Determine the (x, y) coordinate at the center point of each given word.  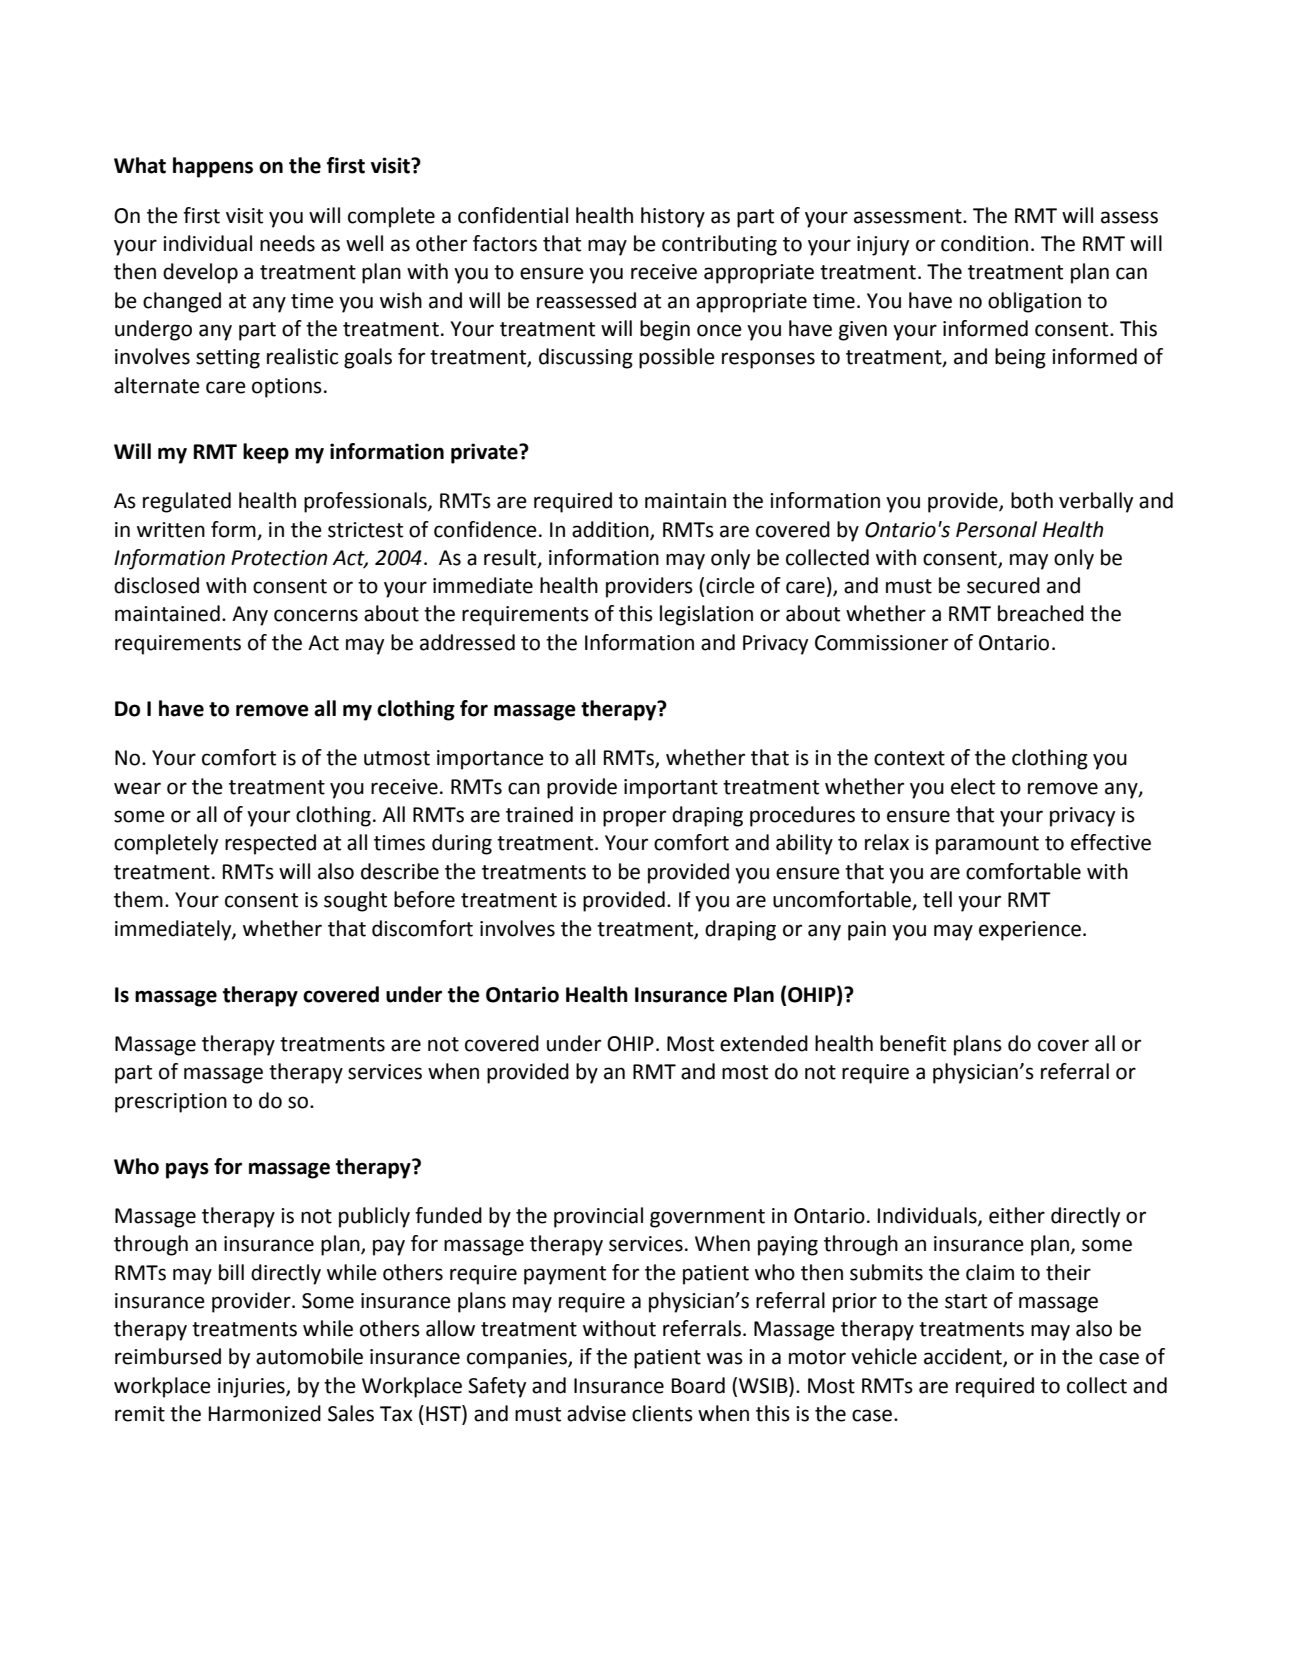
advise (596, 1413)
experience (1030, 931)
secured (1003, 585)
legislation (706, 615)
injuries (252, 1388)
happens (213, 167)
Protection (279, 558)
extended (764, 1043)
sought (355, 901)
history (673, 217)
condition (984, 243)
